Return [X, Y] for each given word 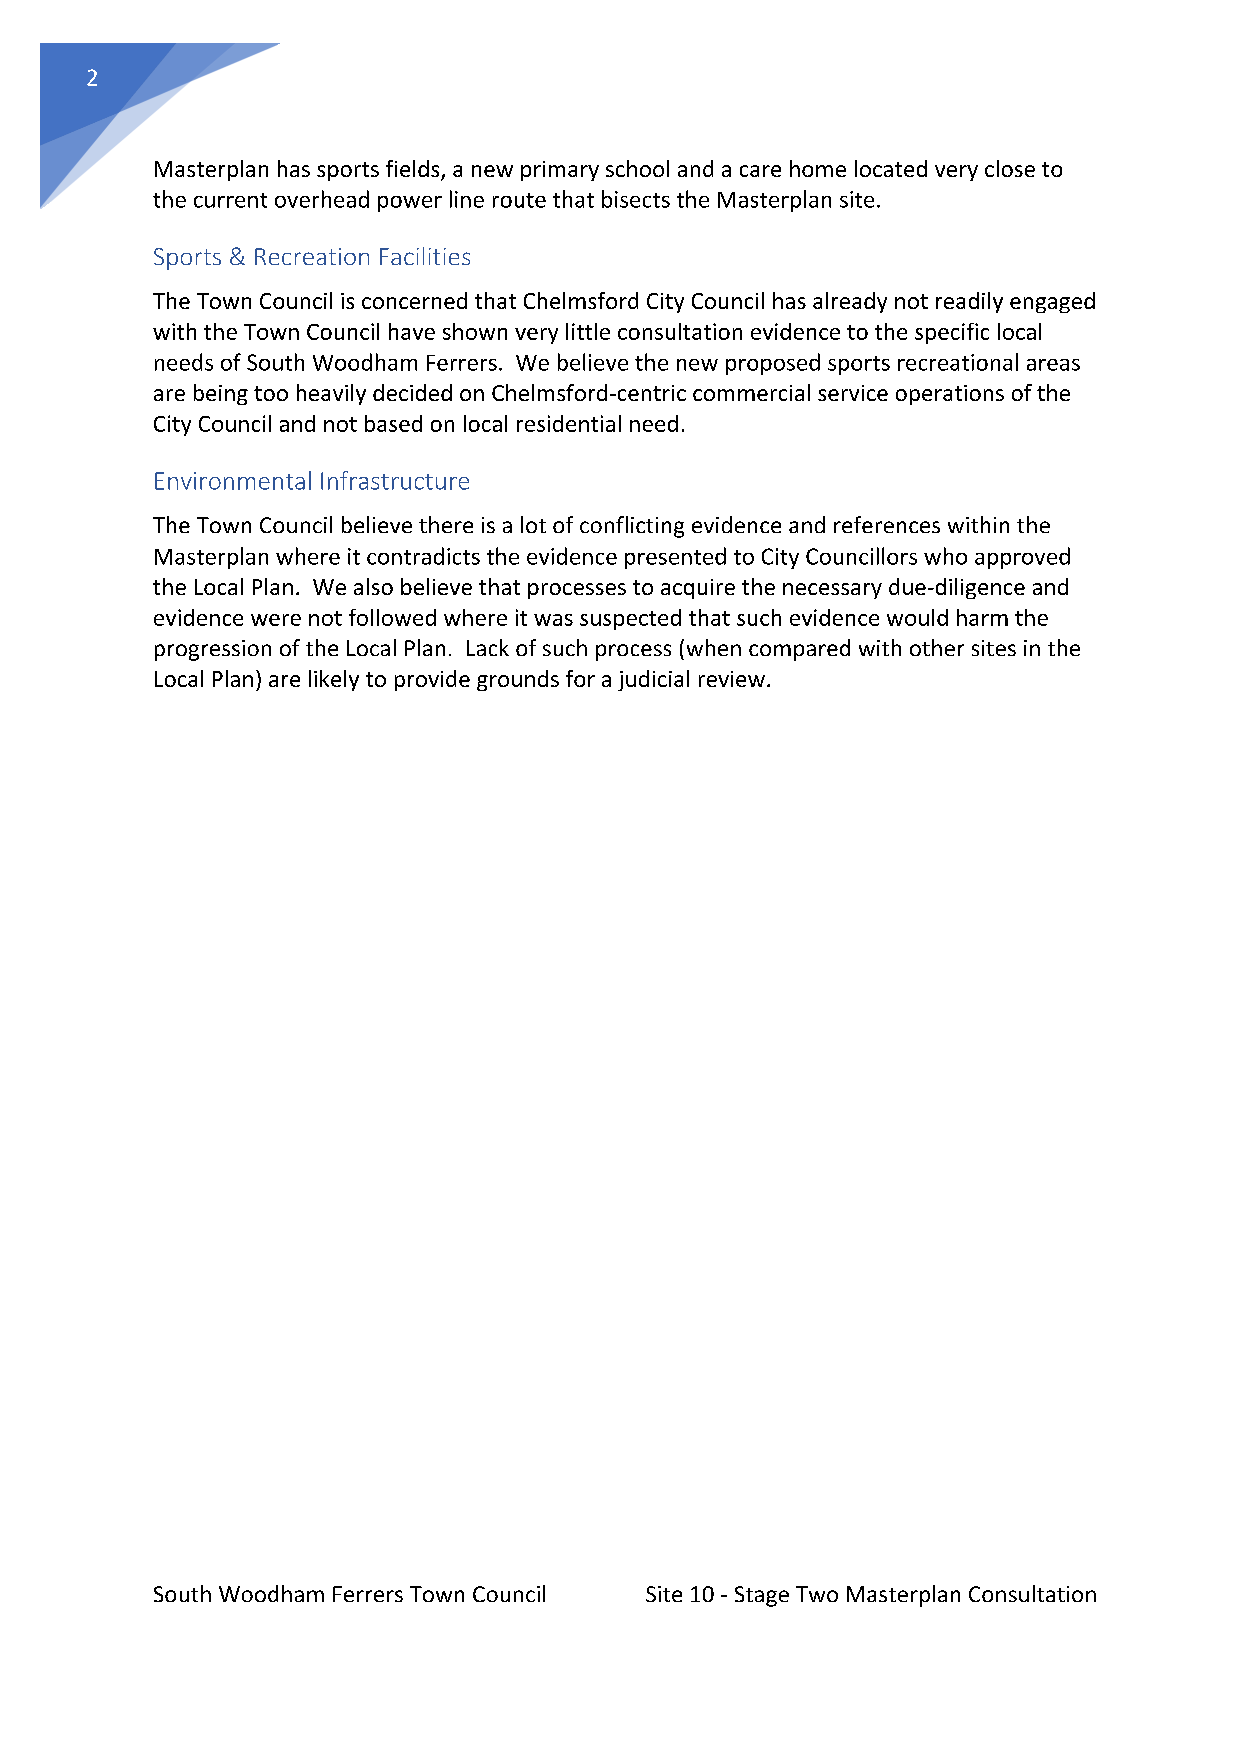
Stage [762, 1596]
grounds [518, 680]
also [373, 586]
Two [817, 1594]
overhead [322, 199]
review [732, 679]
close [1010, 168]
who [945, 556]
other [937, 647]
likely [334, 680]
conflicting [632, 527]
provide [432, 680]
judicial [653, 680]
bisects [636, 199]
